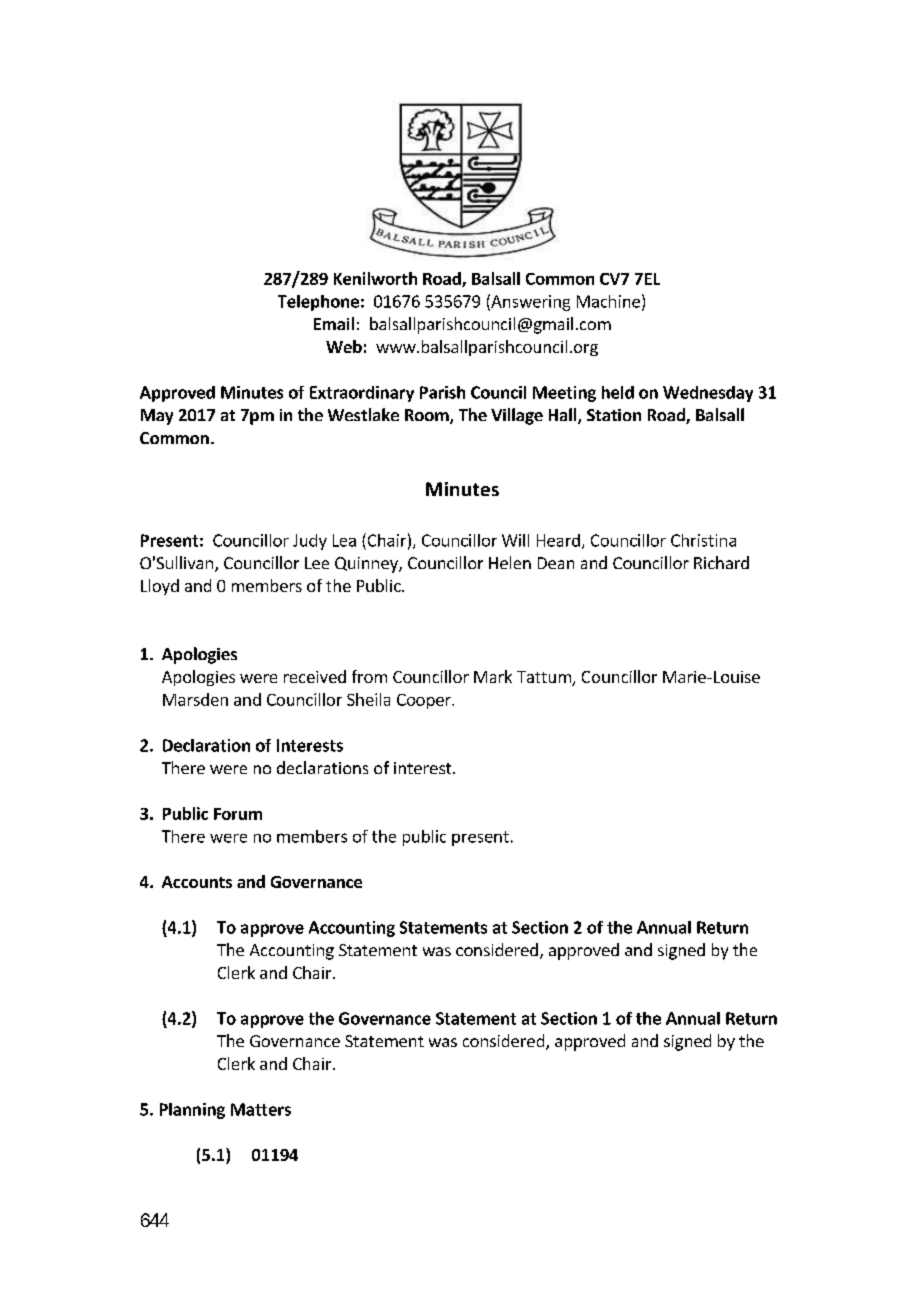 This page has width=924, height=1308. What do you see at coordinates (369, 676) in the page?
I see `from` at bounding box center [369, 676].
